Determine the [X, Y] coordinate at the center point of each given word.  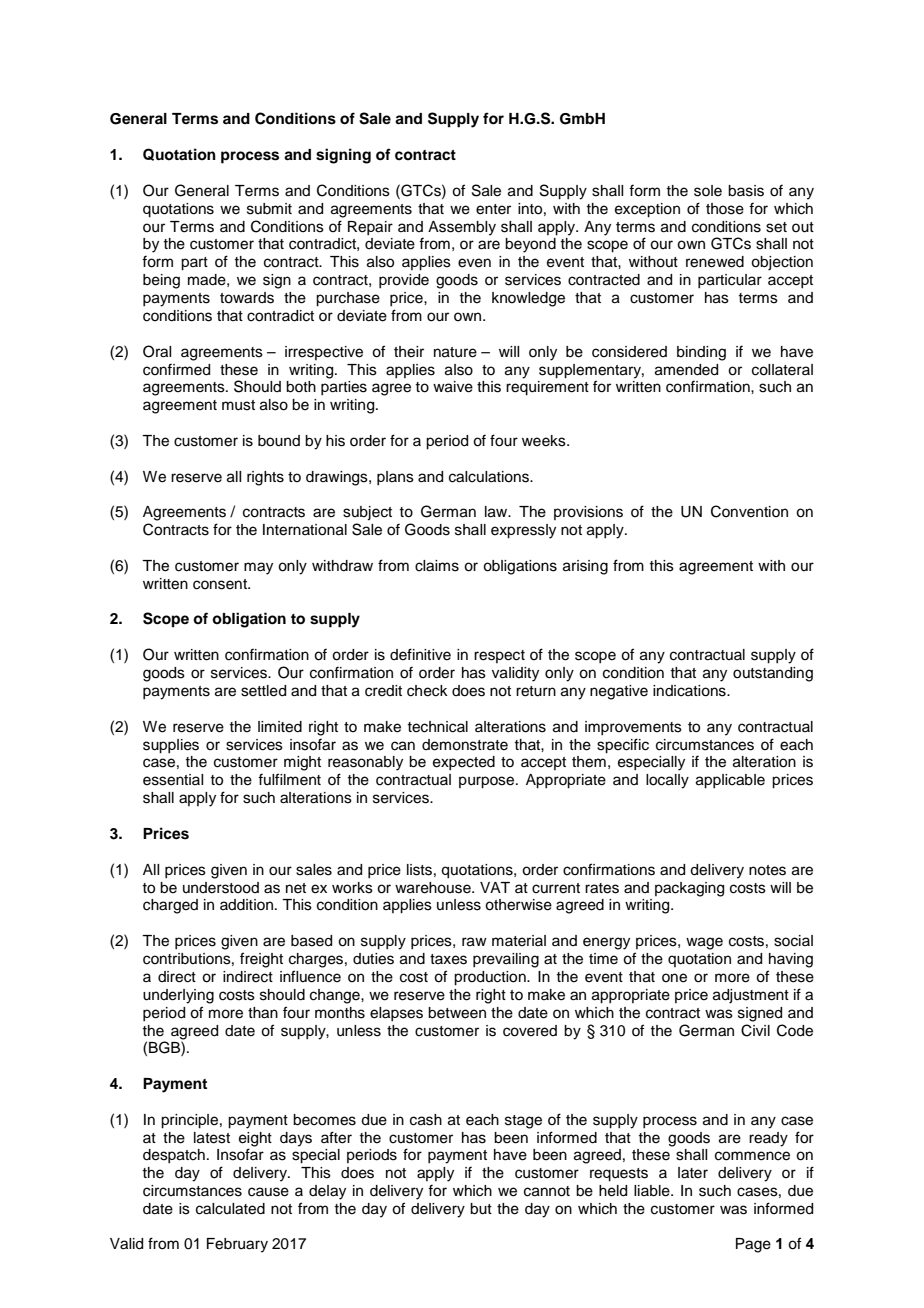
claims [437, 566]
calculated [230, 1209]
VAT [495, 887]
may [258, 568]
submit [269, 209]
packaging [689, 889]
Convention [749, 511]
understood [221, 888]
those [725, 209]
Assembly [462, 228]
